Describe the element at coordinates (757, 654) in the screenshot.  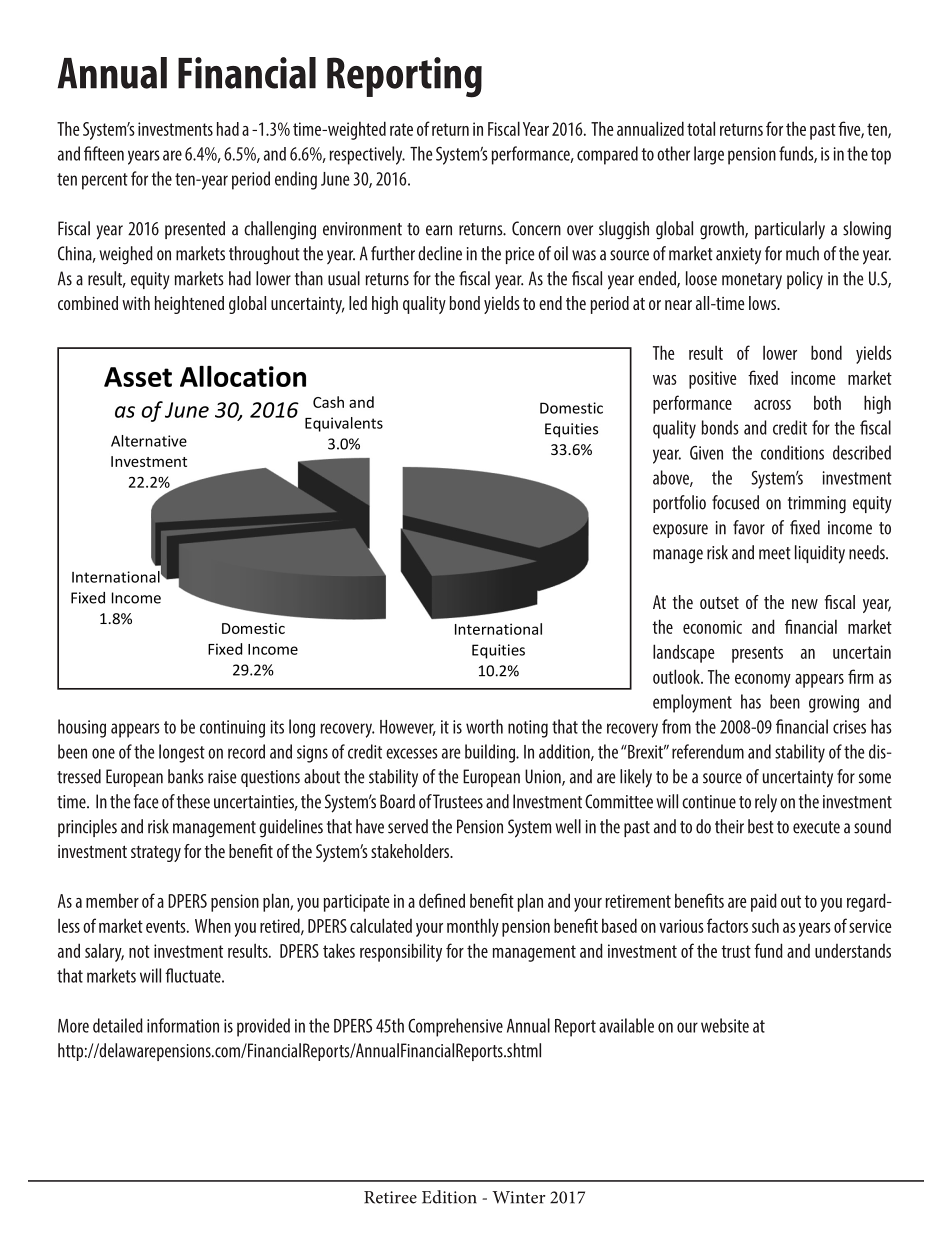
I see `presents` at that location.
